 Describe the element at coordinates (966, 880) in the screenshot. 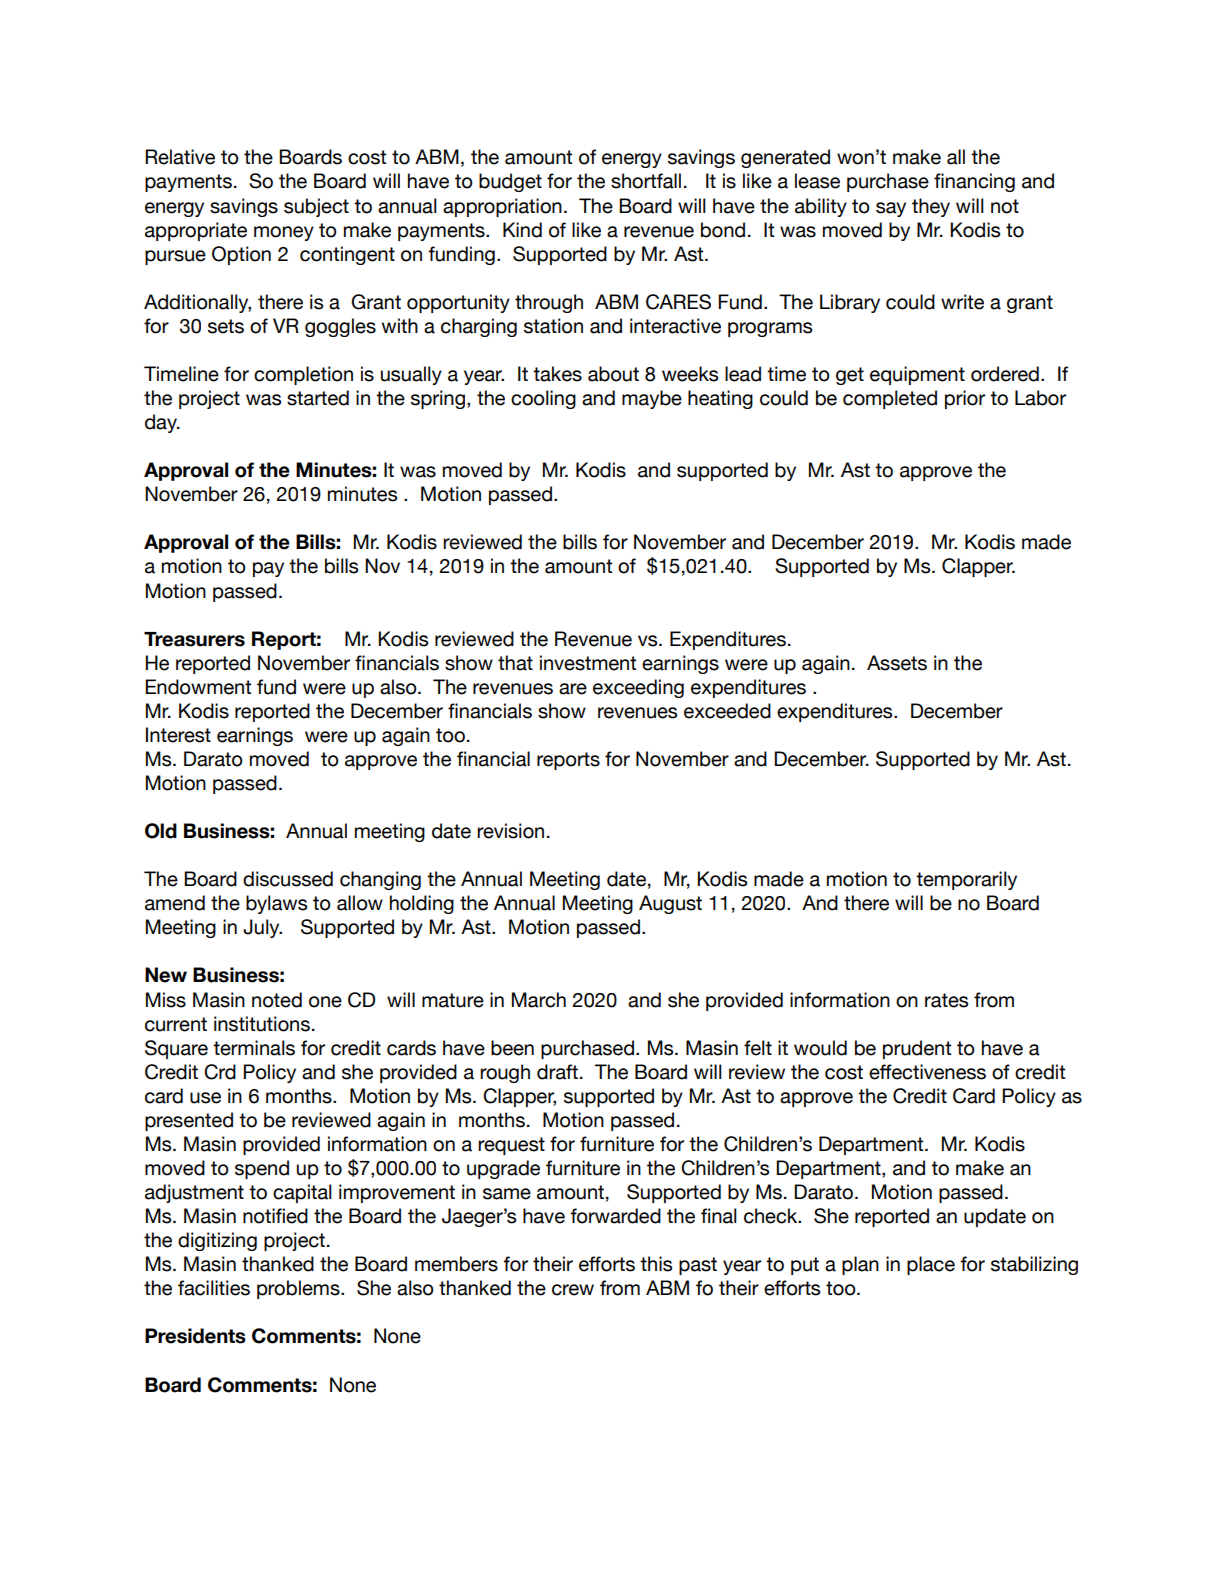

I see `temporarily` at that location.
